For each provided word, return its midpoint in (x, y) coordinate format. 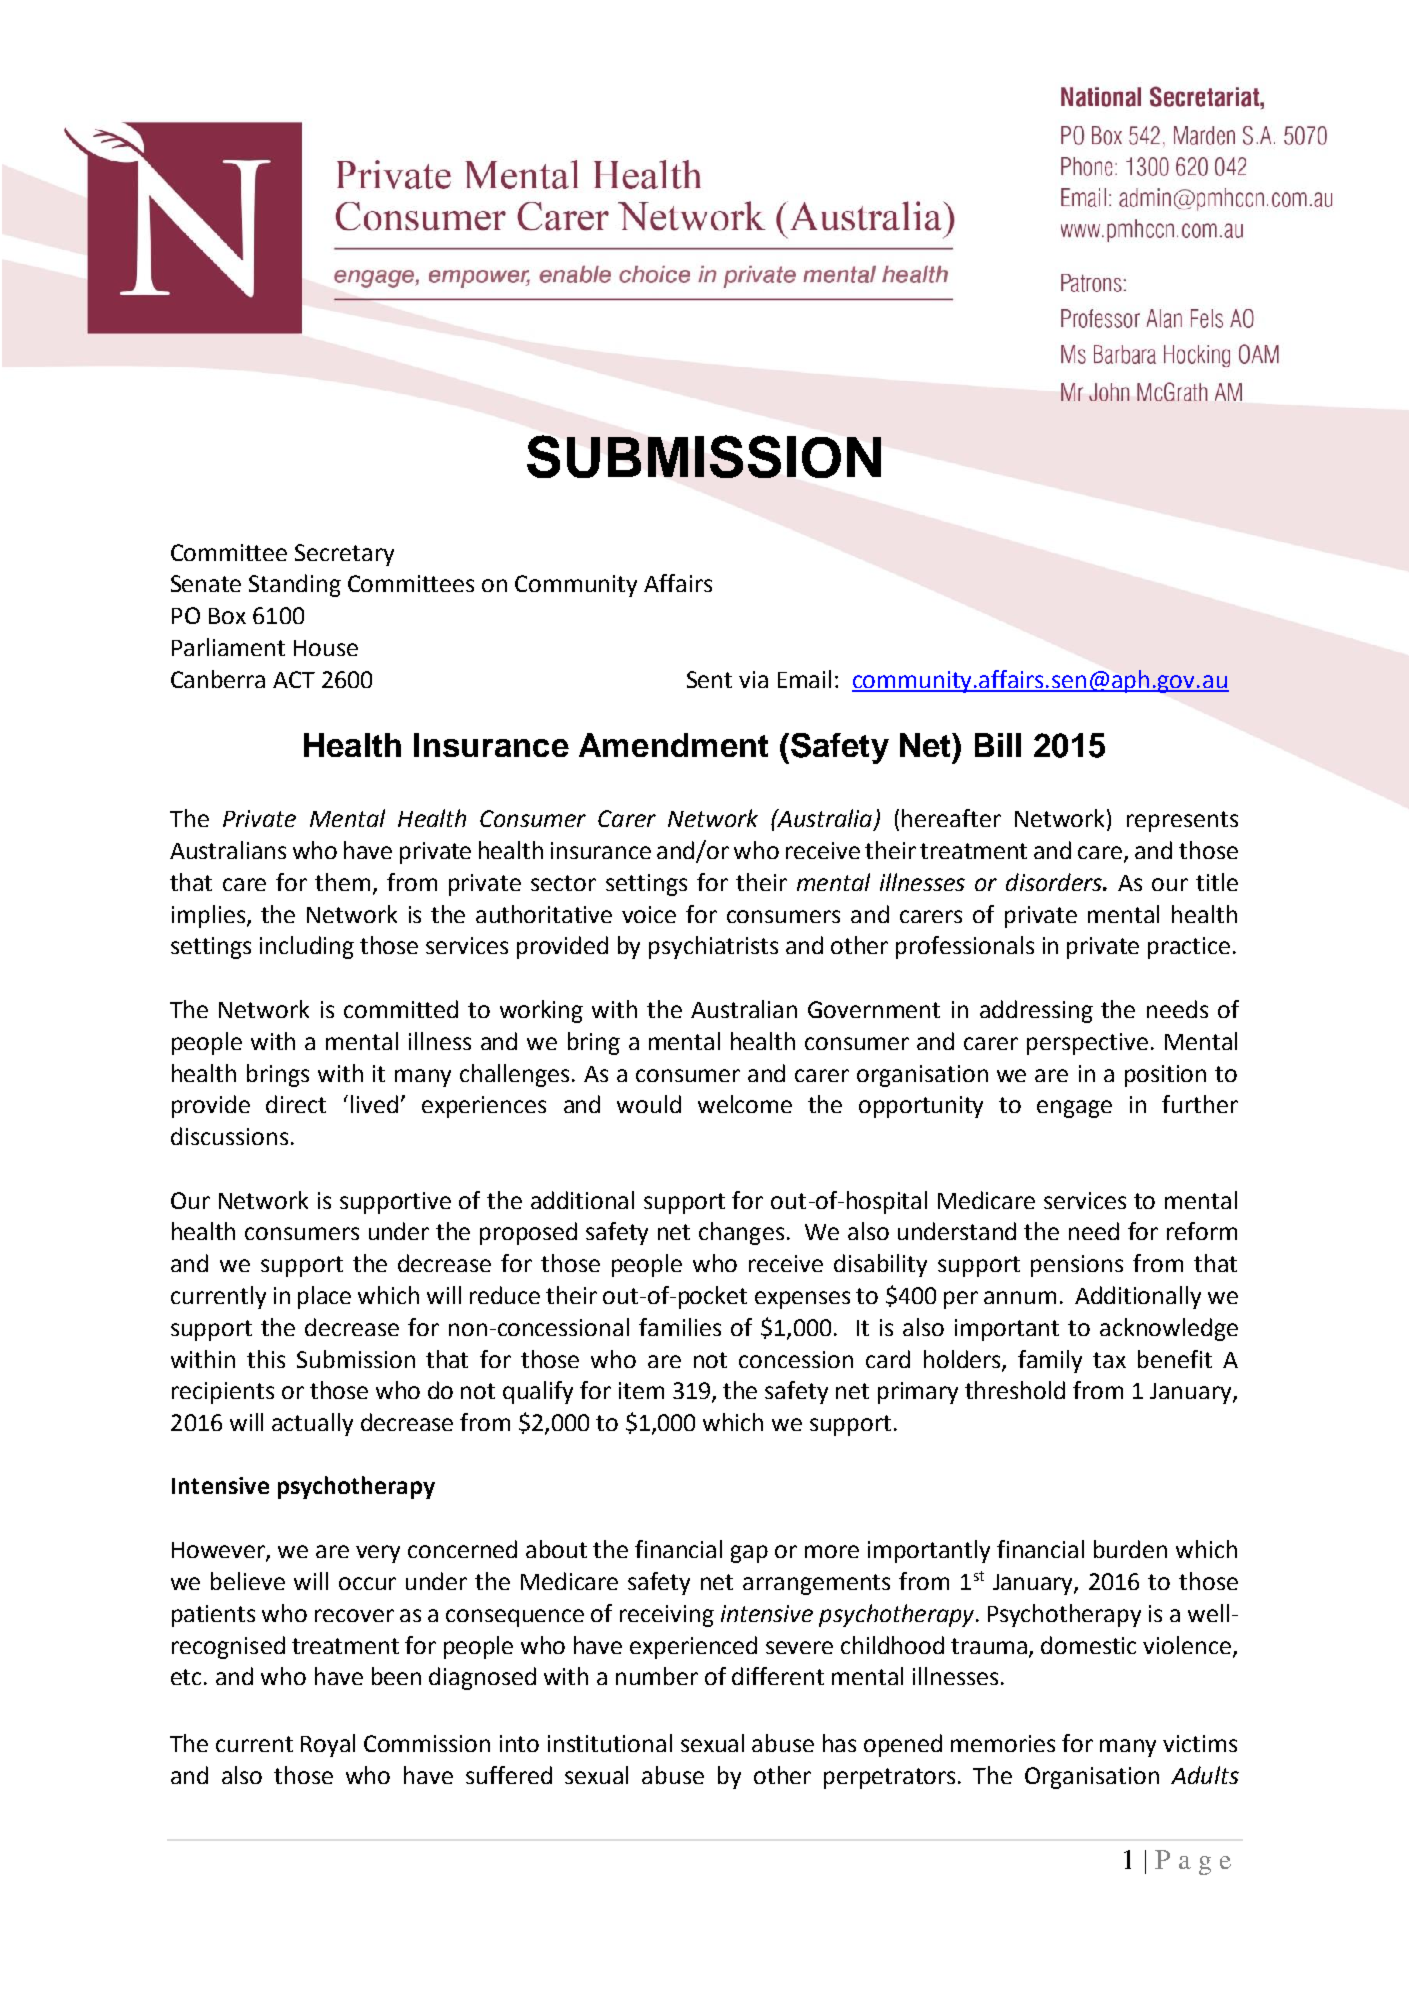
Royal (328, 1745)
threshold (1015, 1390)
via (753, 679)
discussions (229, 1136)
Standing (295, 585)
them (342, 882)
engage (1074, 1109)
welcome (745, 1104)
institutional (610, 1743)
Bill (998, 745)
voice (649, 914)
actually (312, 1424)
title (1217, 882)
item (641, 1390)
